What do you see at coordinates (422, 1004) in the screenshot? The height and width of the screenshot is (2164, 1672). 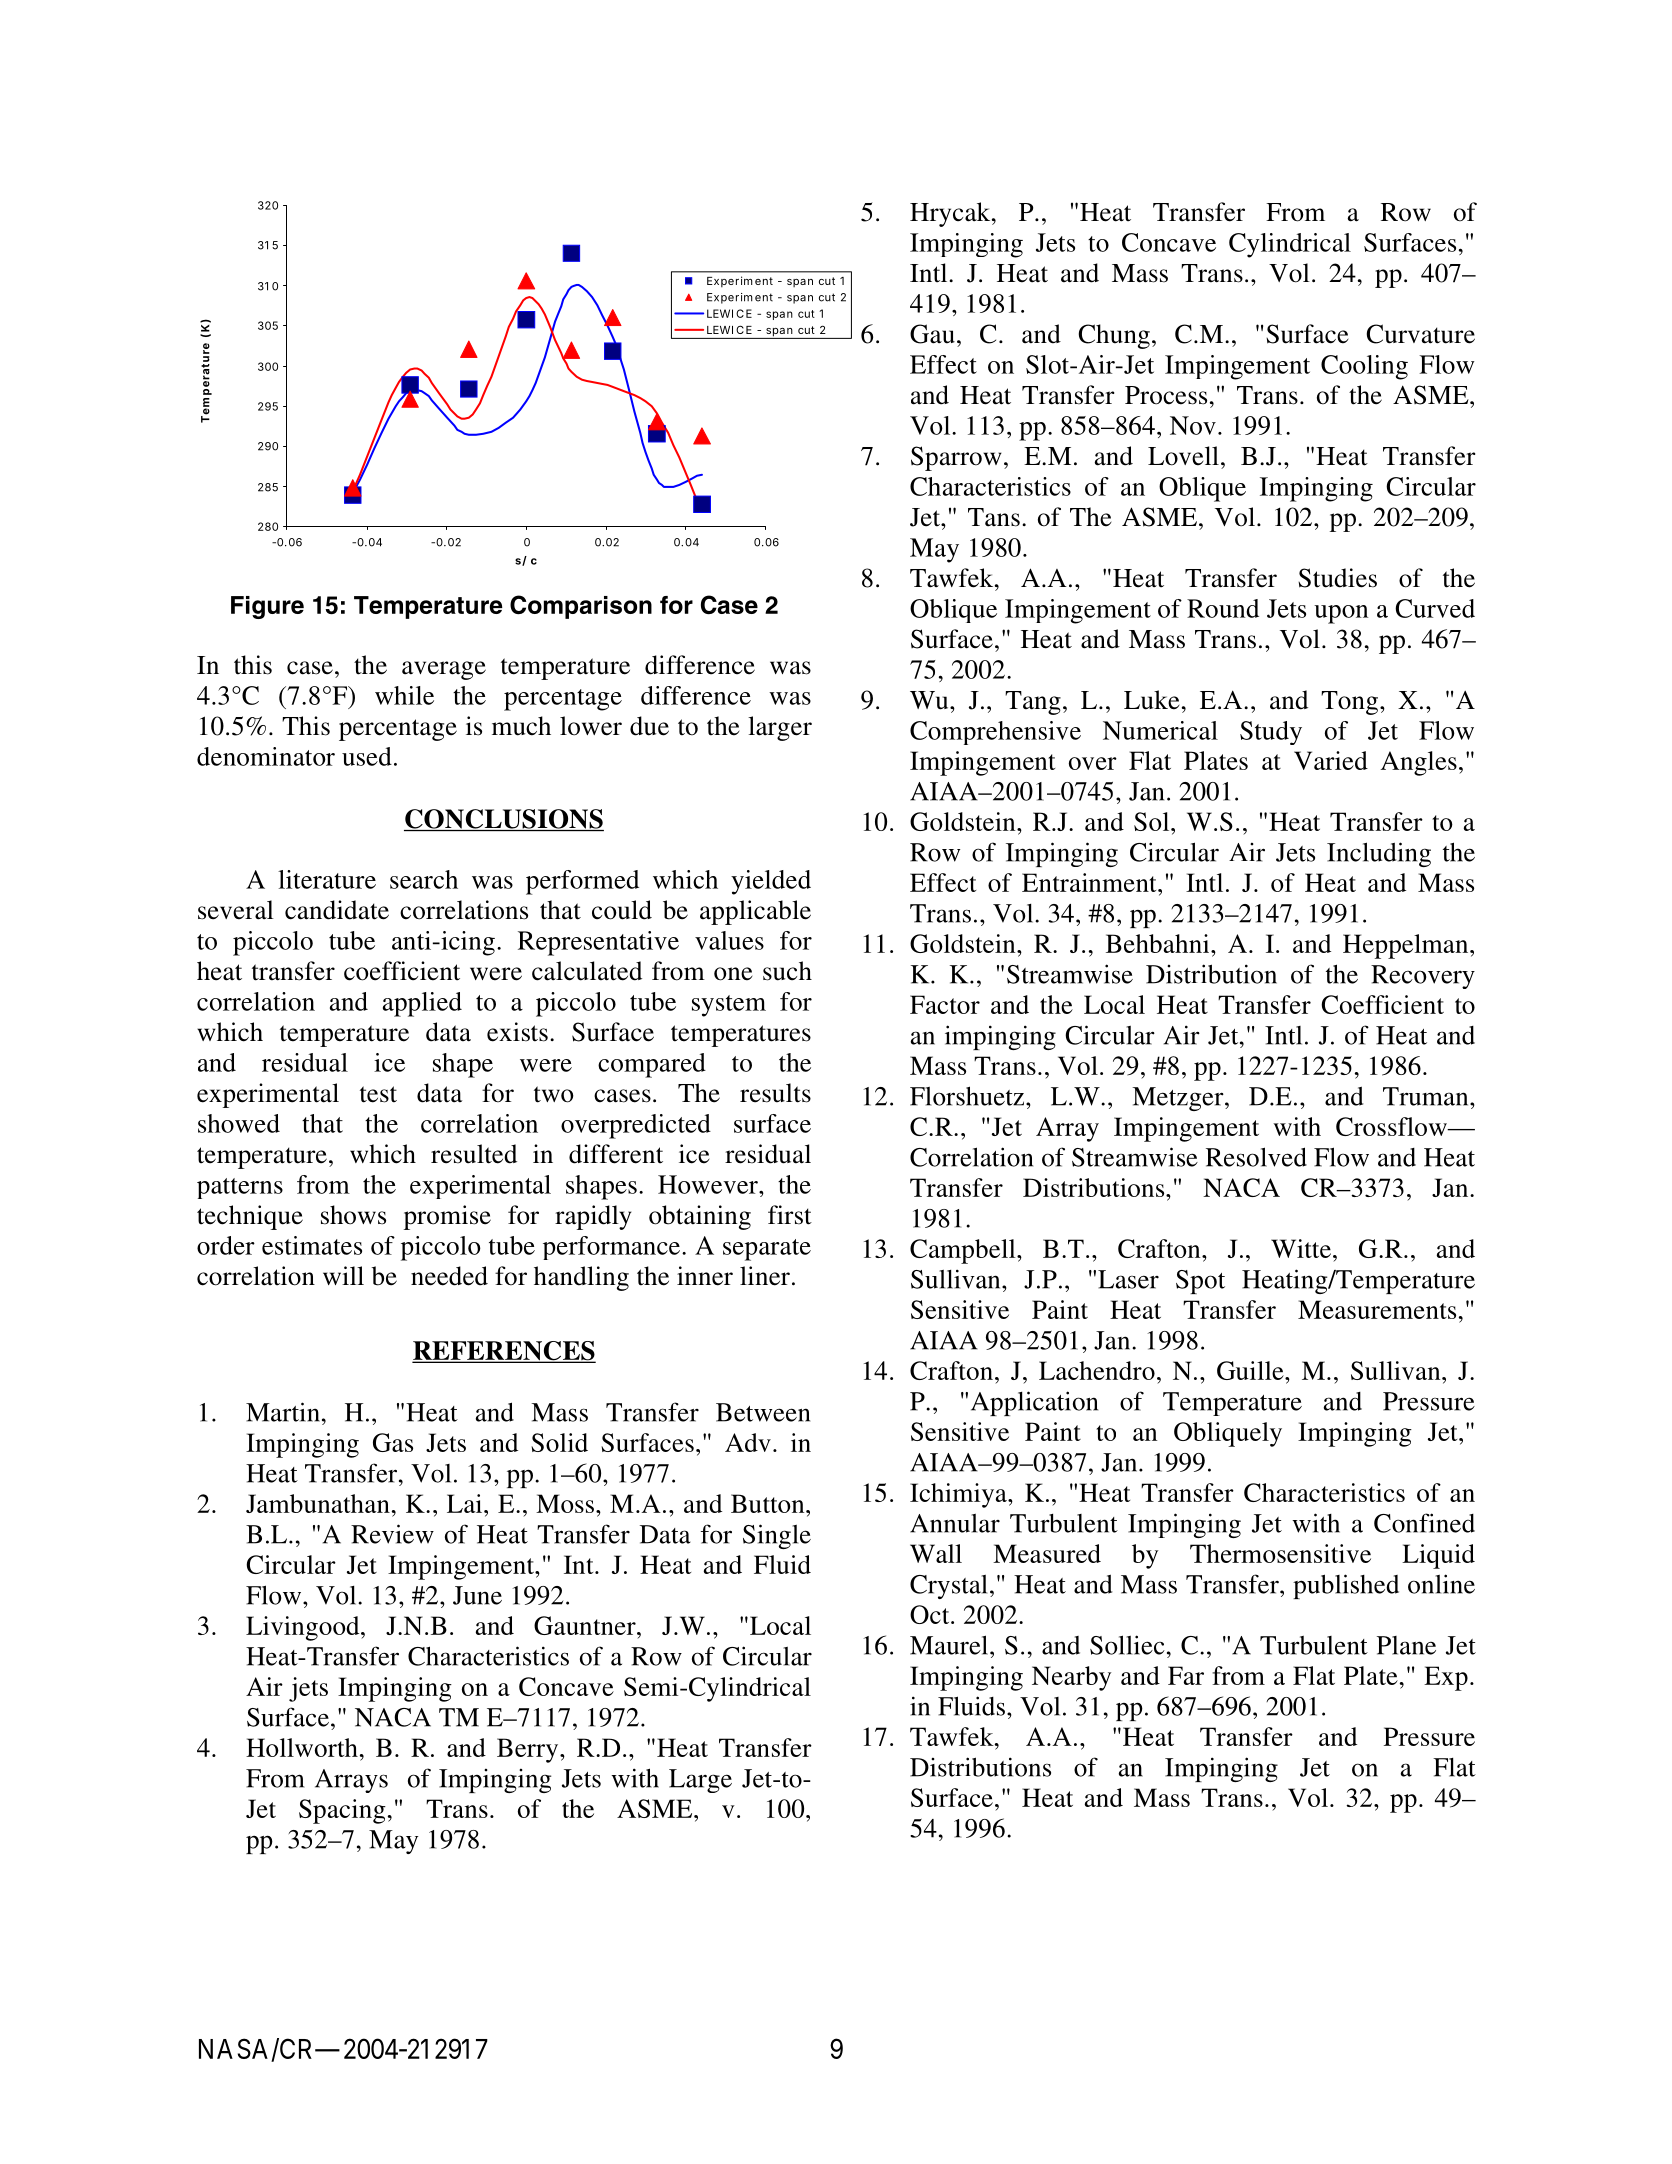 I see `applied` at bounding box center [422, 1004].
